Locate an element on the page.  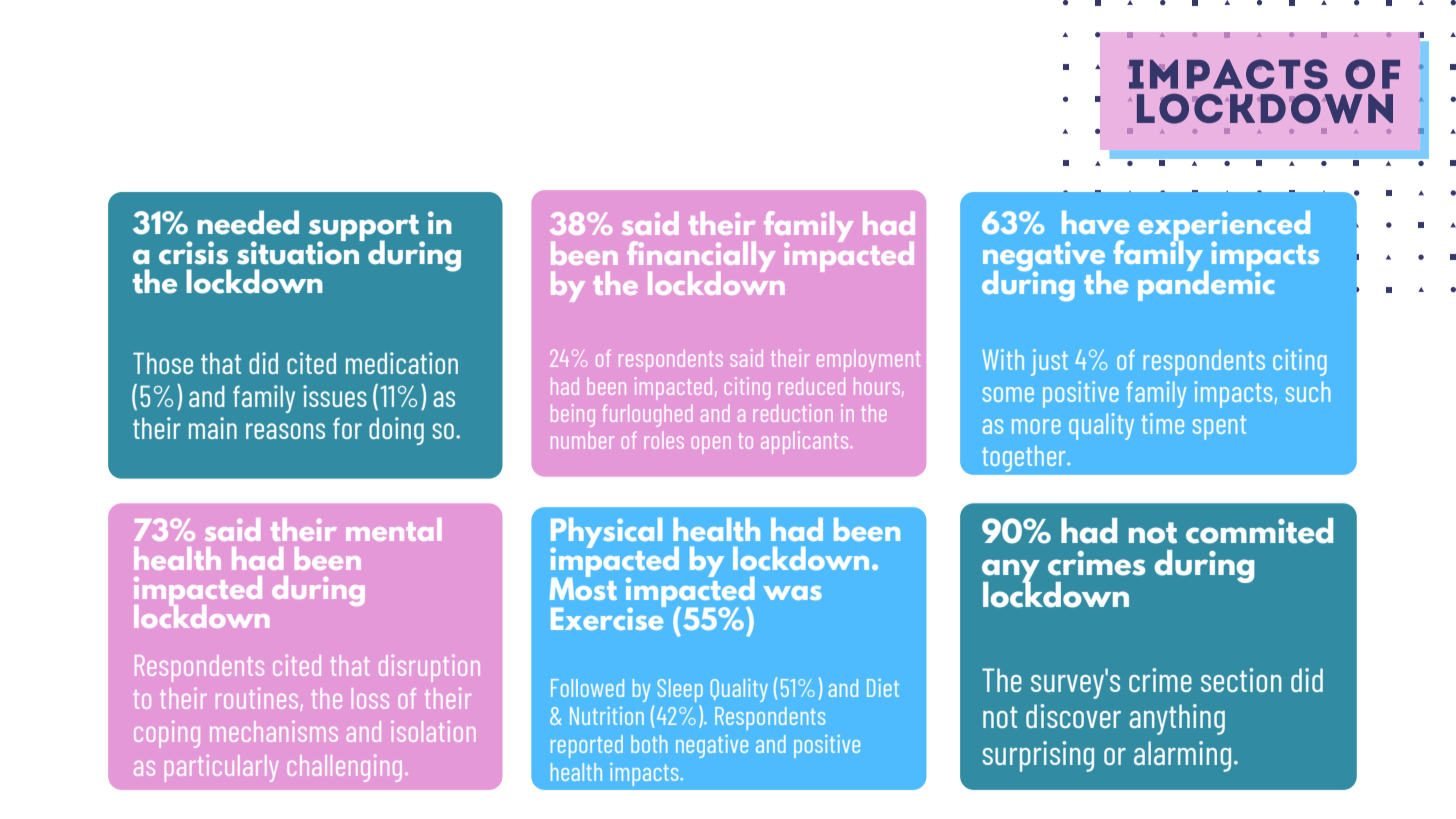
financially is located at coordinates (701, 258).
